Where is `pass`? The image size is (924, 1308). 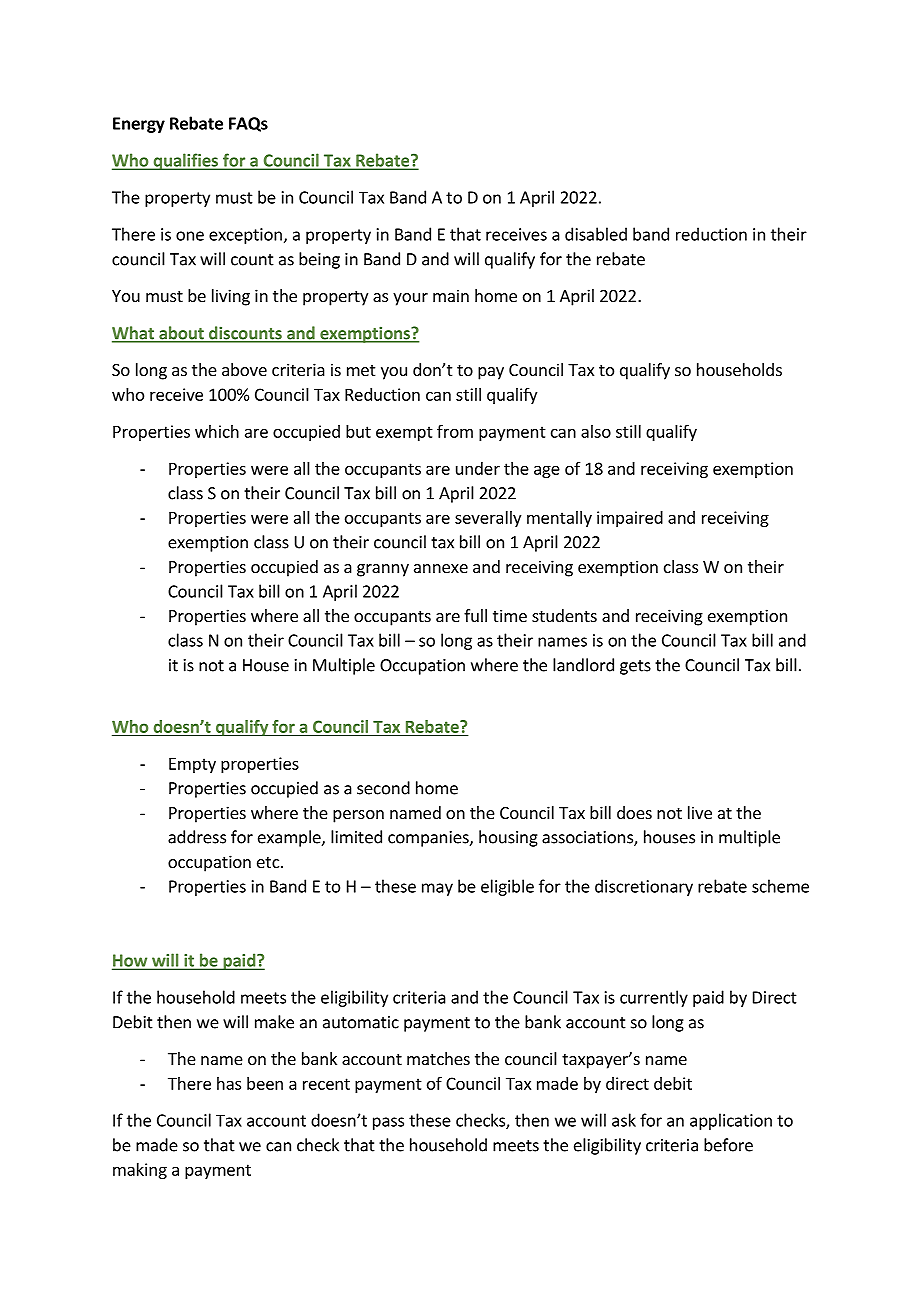 pass is located at coordinates (388, 1123).
